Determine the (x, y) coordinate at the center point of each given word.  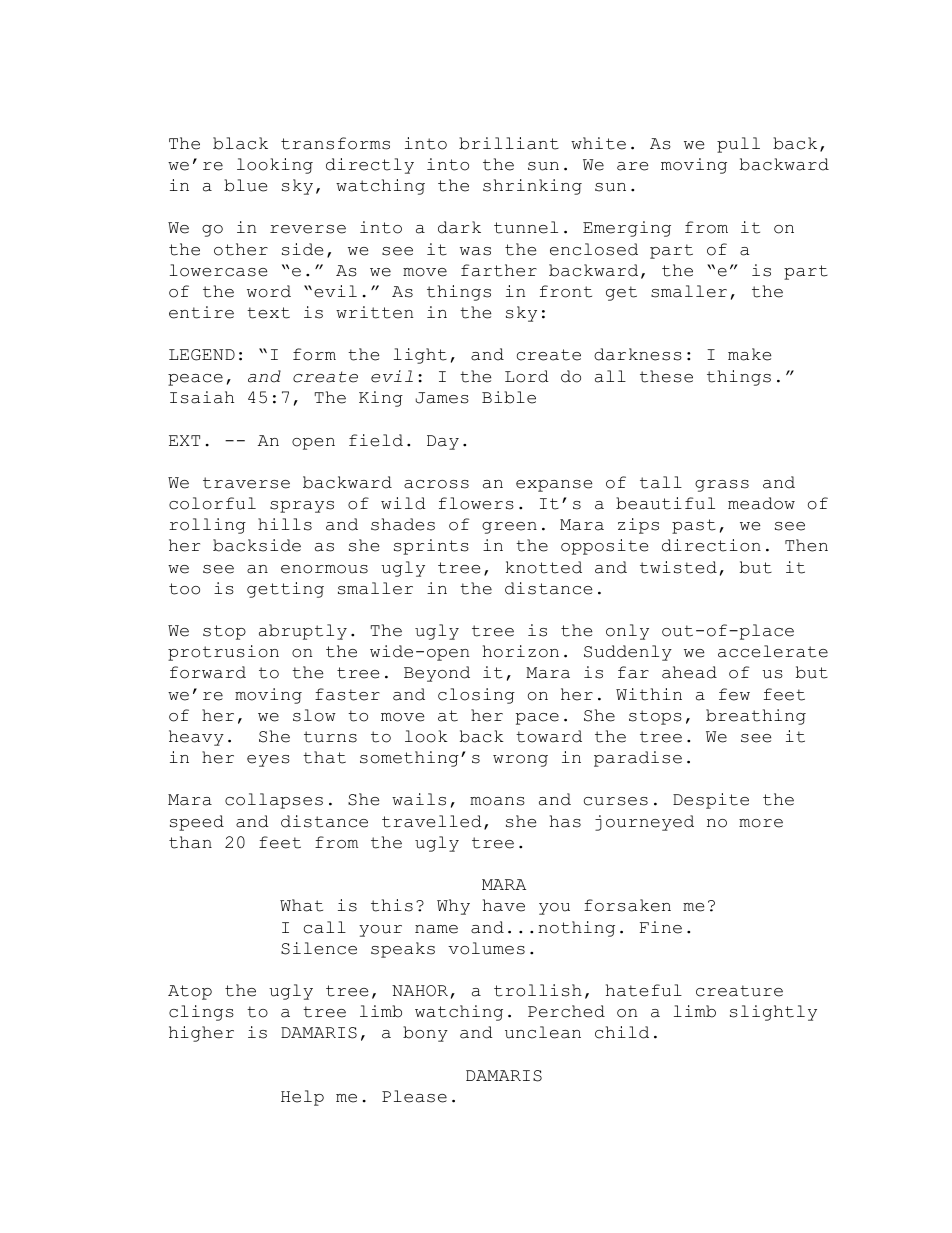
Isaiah (202, 397)
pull (738, 145)
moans (497, 801)
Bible (509, 397)
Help (302, 1098)
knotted (544, 567)
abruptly (303, 632)
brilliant (509, 143)
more (761, 823)
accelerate (773, 651)
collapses (274, 801)
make (749, 354)
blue (245, 185)
